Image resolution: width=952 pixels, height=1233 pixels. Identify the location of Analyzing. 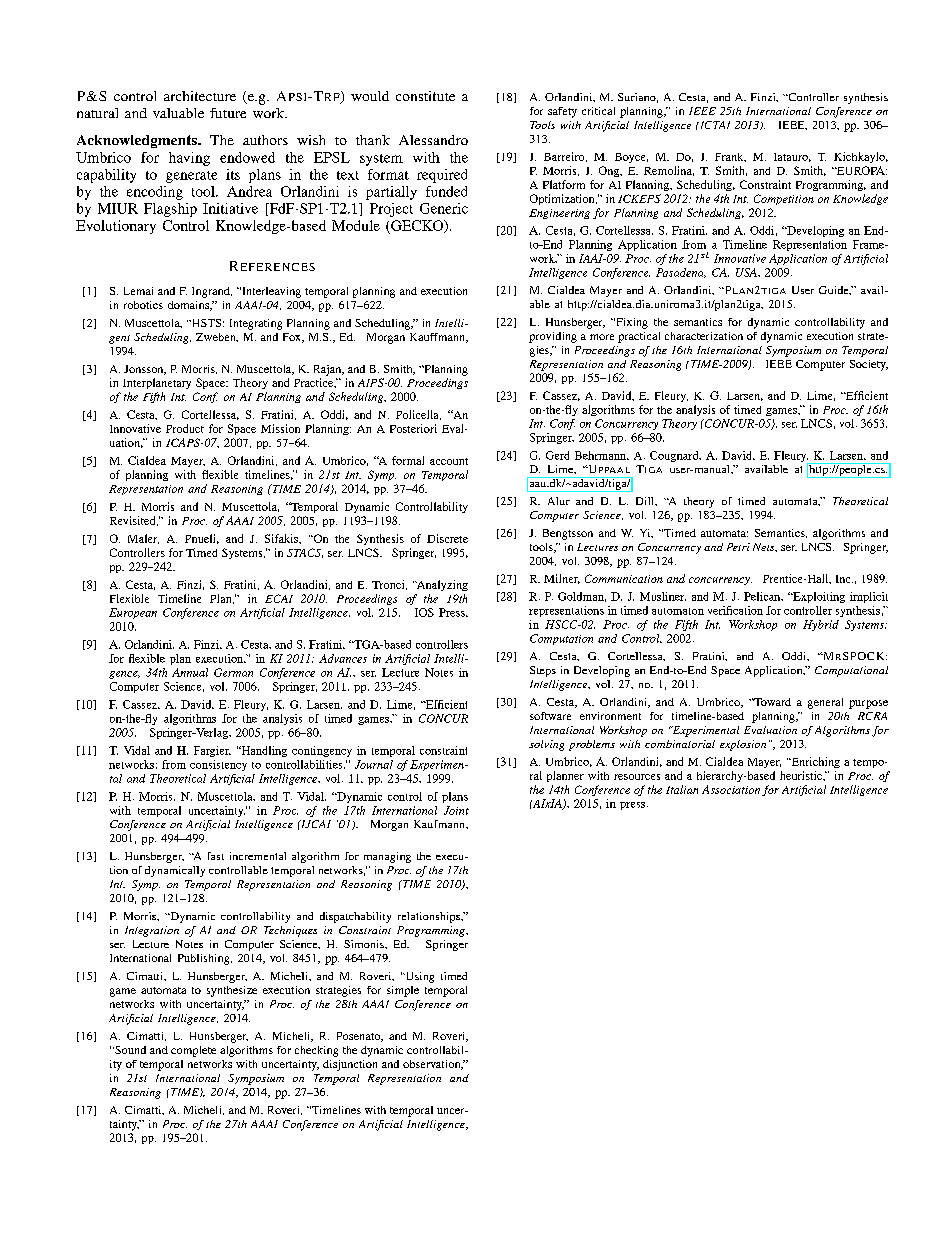
(441, 585).
